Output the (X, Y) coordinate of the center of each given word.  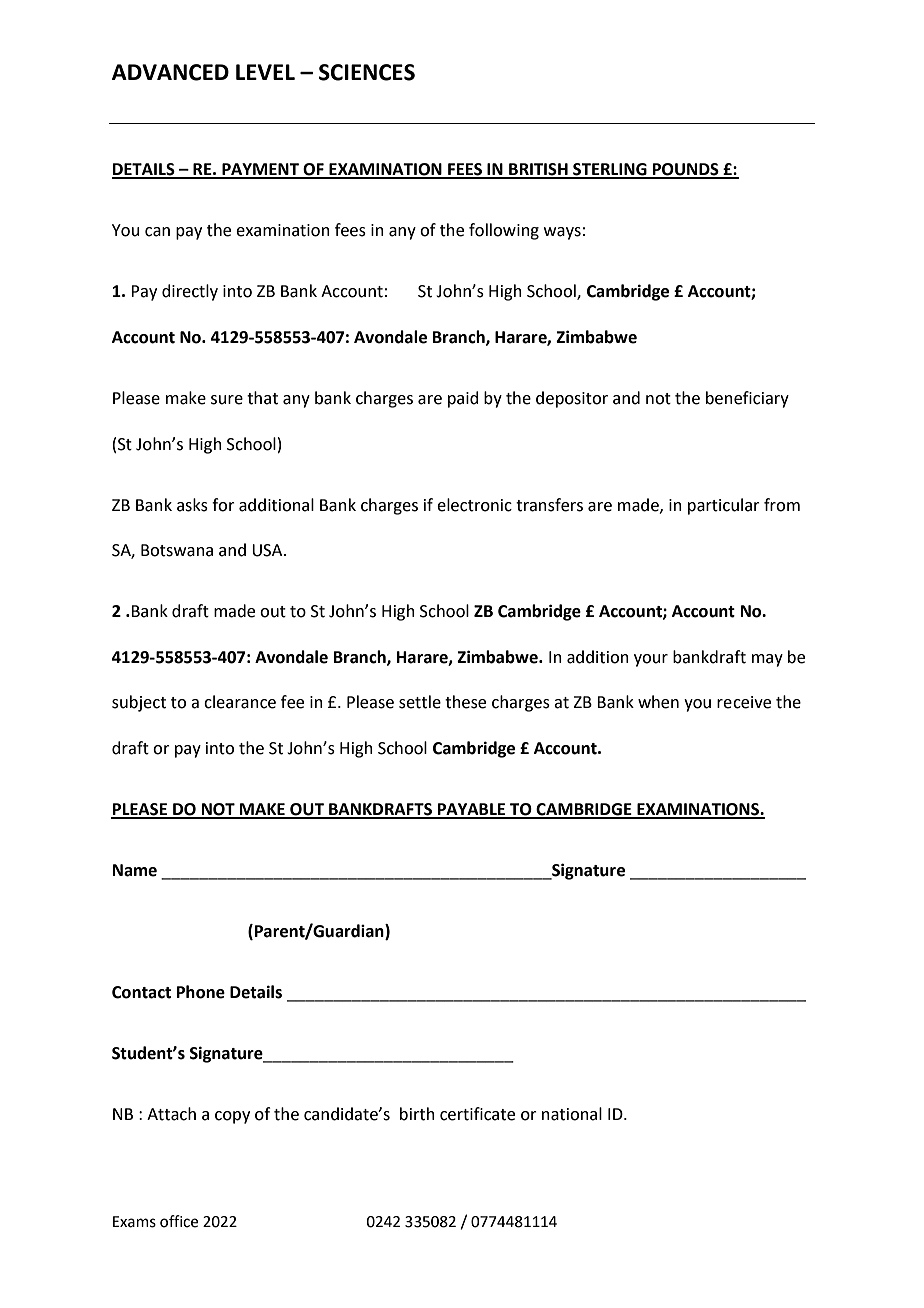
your (651, 660)
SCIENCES (367, 72)
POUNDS (686, 170)
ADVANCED (170, 72)
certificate (477, 1114)
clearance (240, 702)
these (465, 702)
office (179, 1221)
